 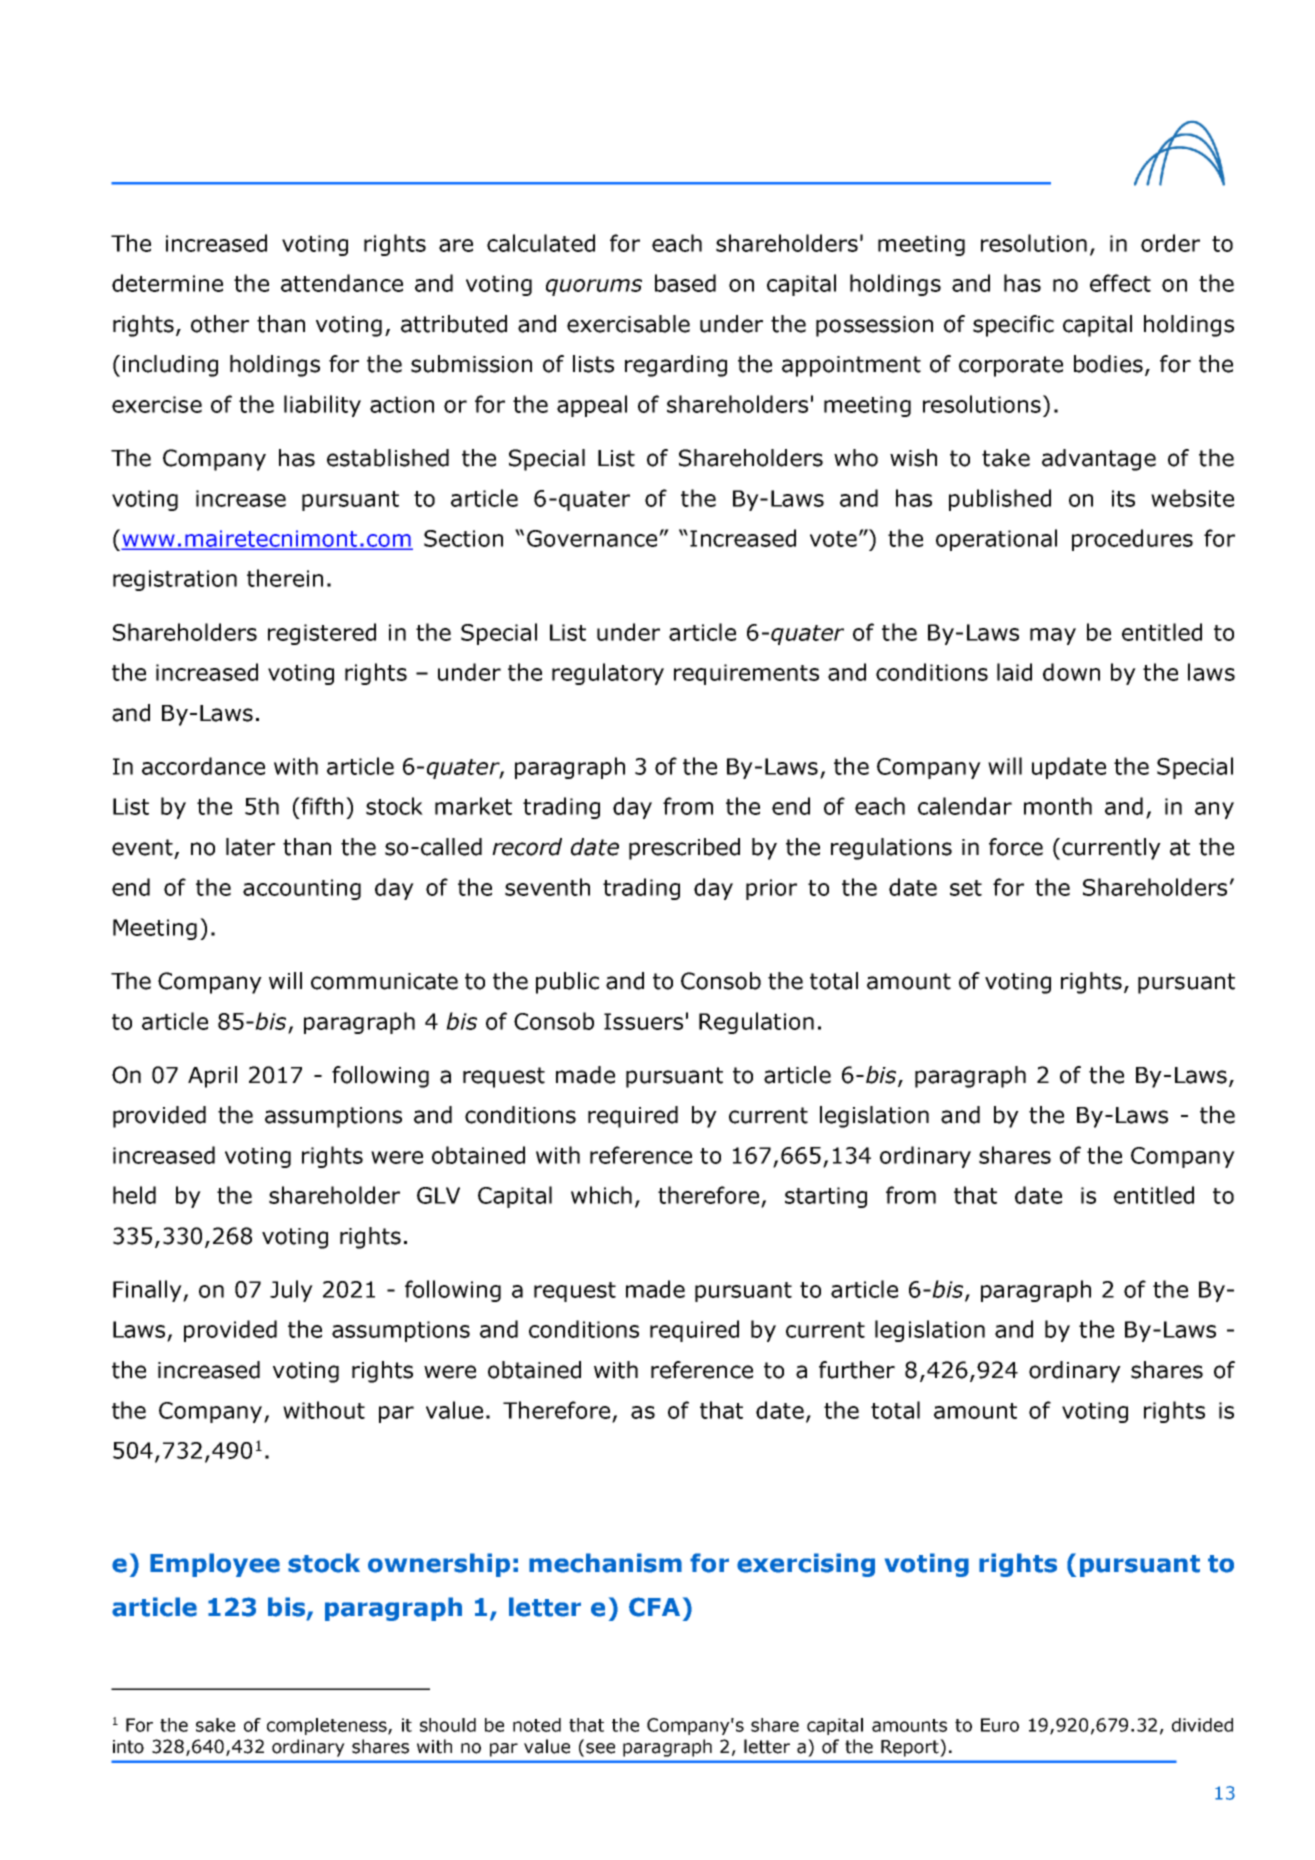 I want to click on starting, so click(x=826, y=1197).
